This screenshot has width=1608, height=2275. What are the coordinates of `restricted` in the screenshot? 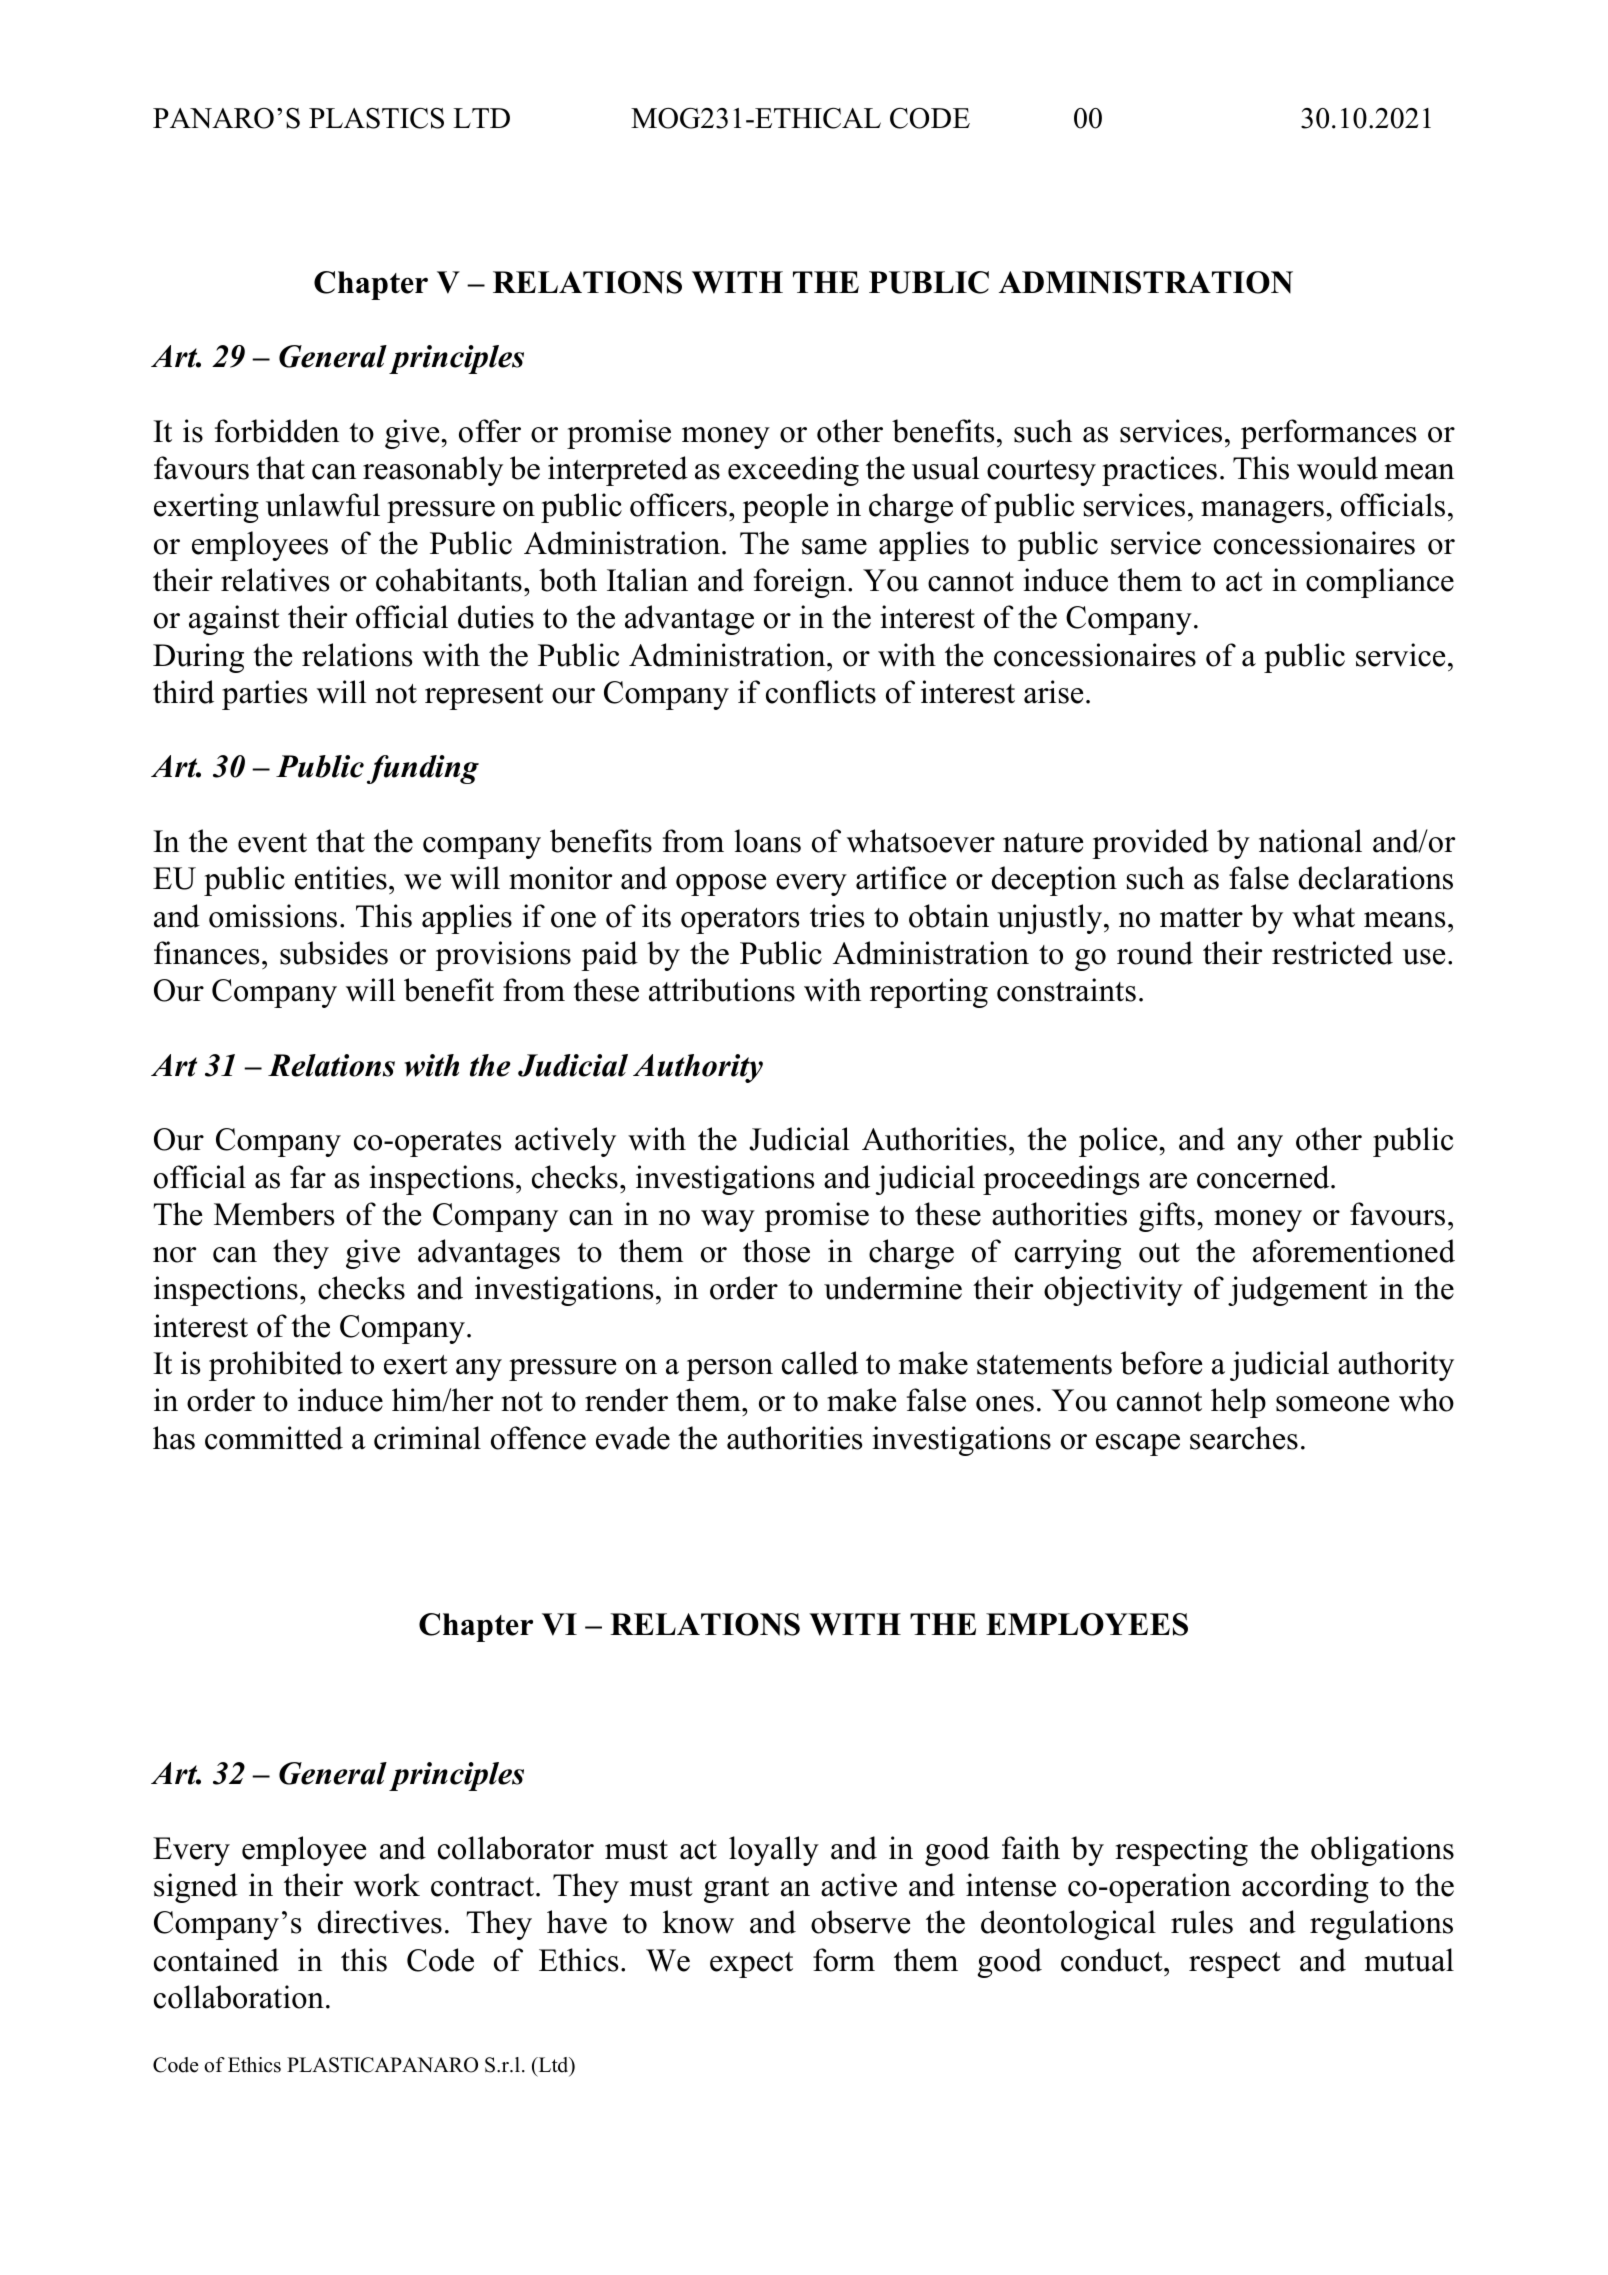 It's located at (1332, 953).
